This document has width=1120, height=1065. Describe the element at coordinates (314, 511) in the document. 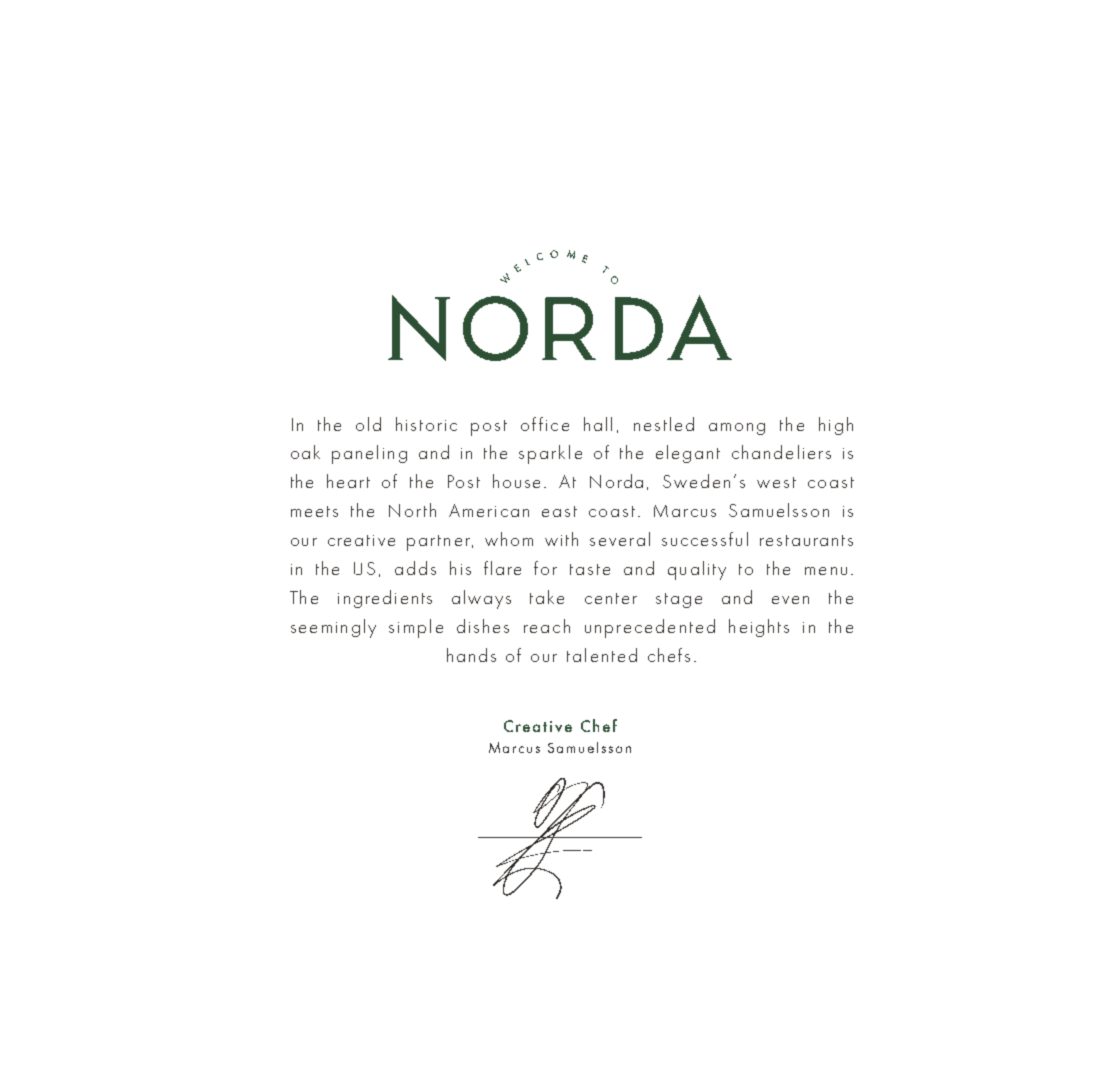

I see `meets` at that location.
